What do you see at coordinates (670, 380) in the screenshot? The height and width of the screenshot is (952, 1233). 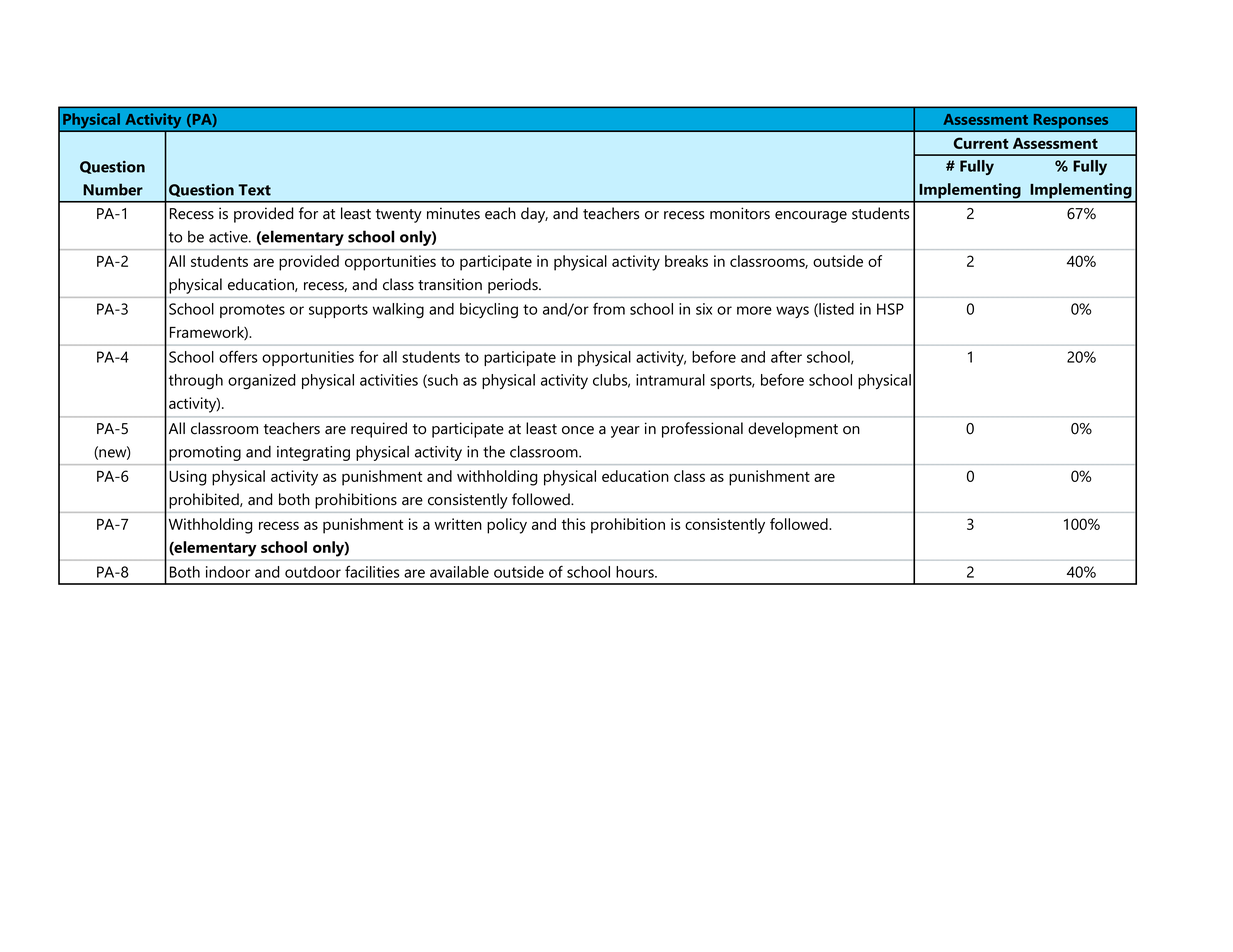 I see `intramural` at bounding box center [670, 380].
